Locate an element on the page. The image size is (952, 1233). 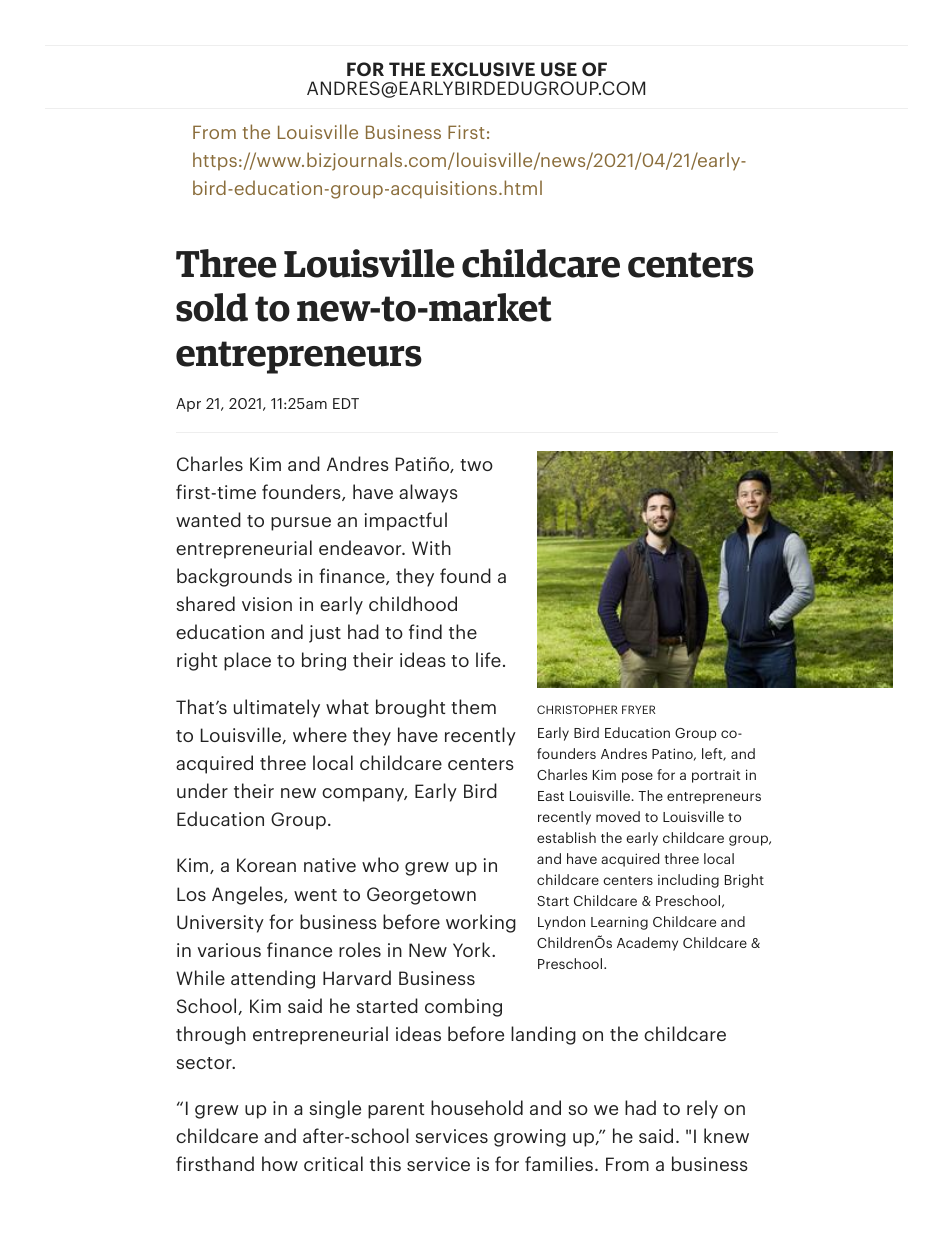
EXCLUSIVE is located at coordinates (483, 69).
